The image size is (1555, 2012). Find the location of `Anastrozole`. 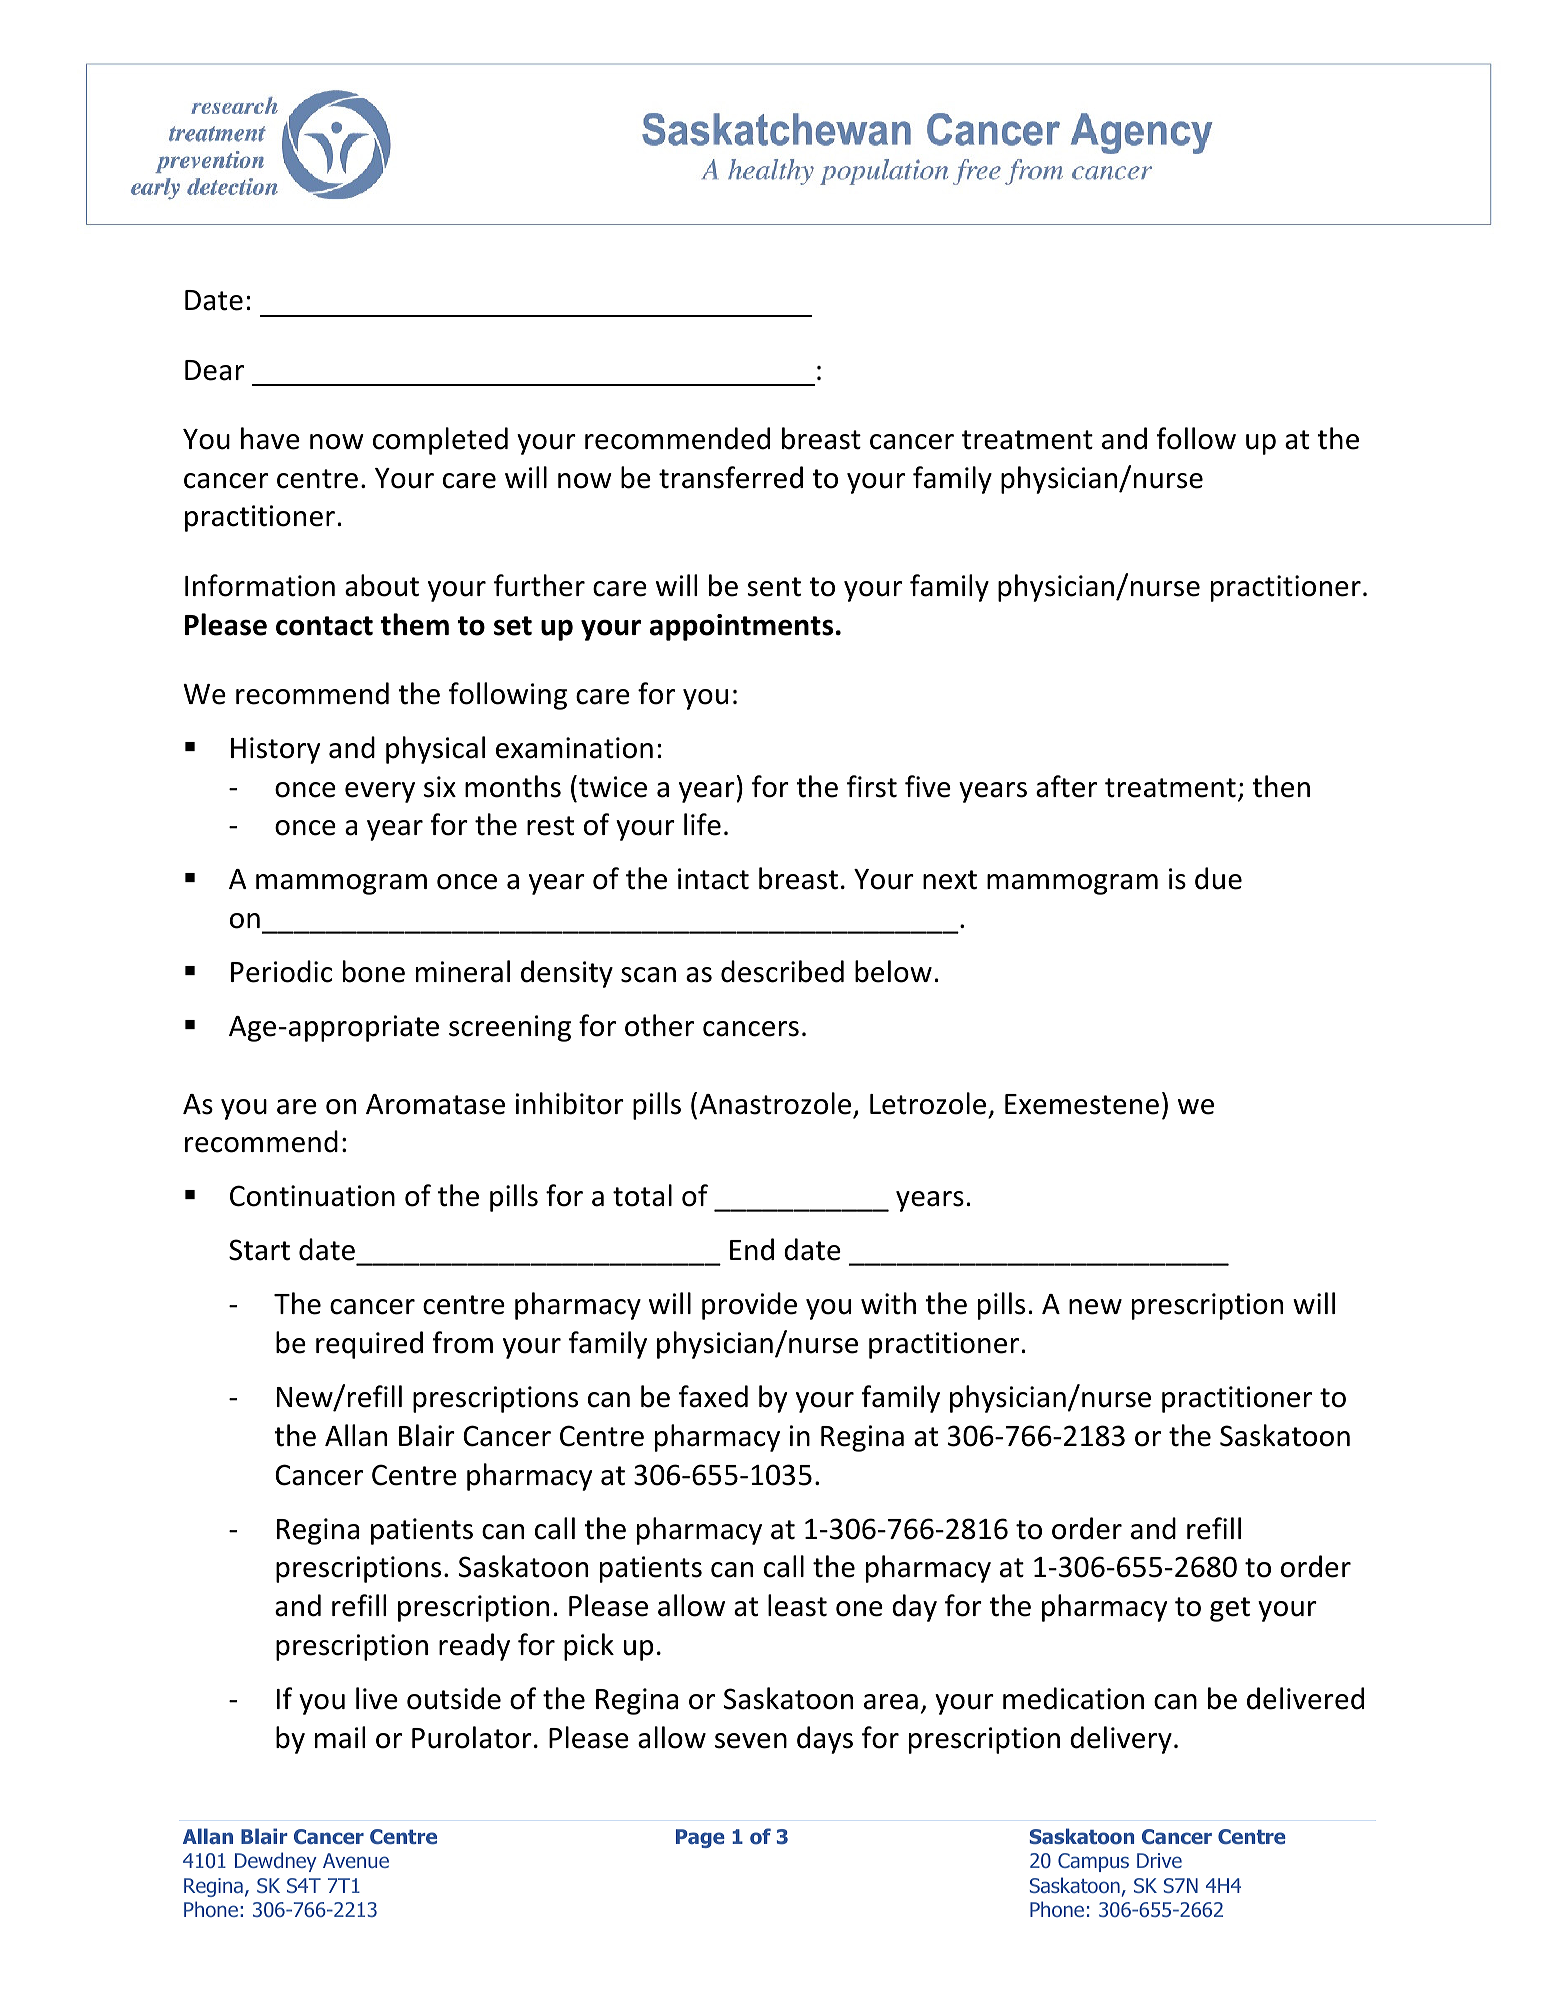

Anastrozole is located at coordinates (775, 1103).
